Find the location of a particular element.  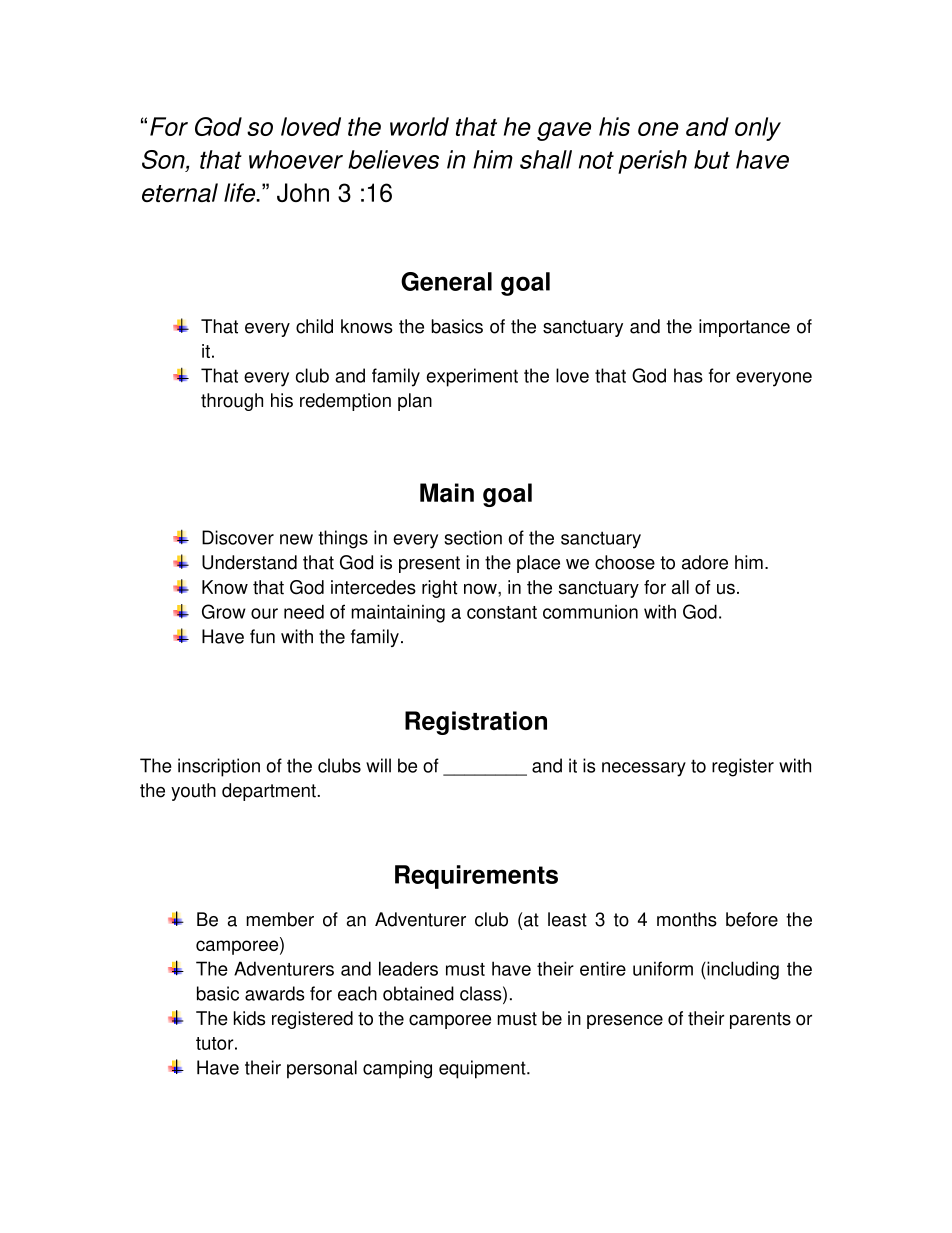

through is located at coordinates (232, 402).
